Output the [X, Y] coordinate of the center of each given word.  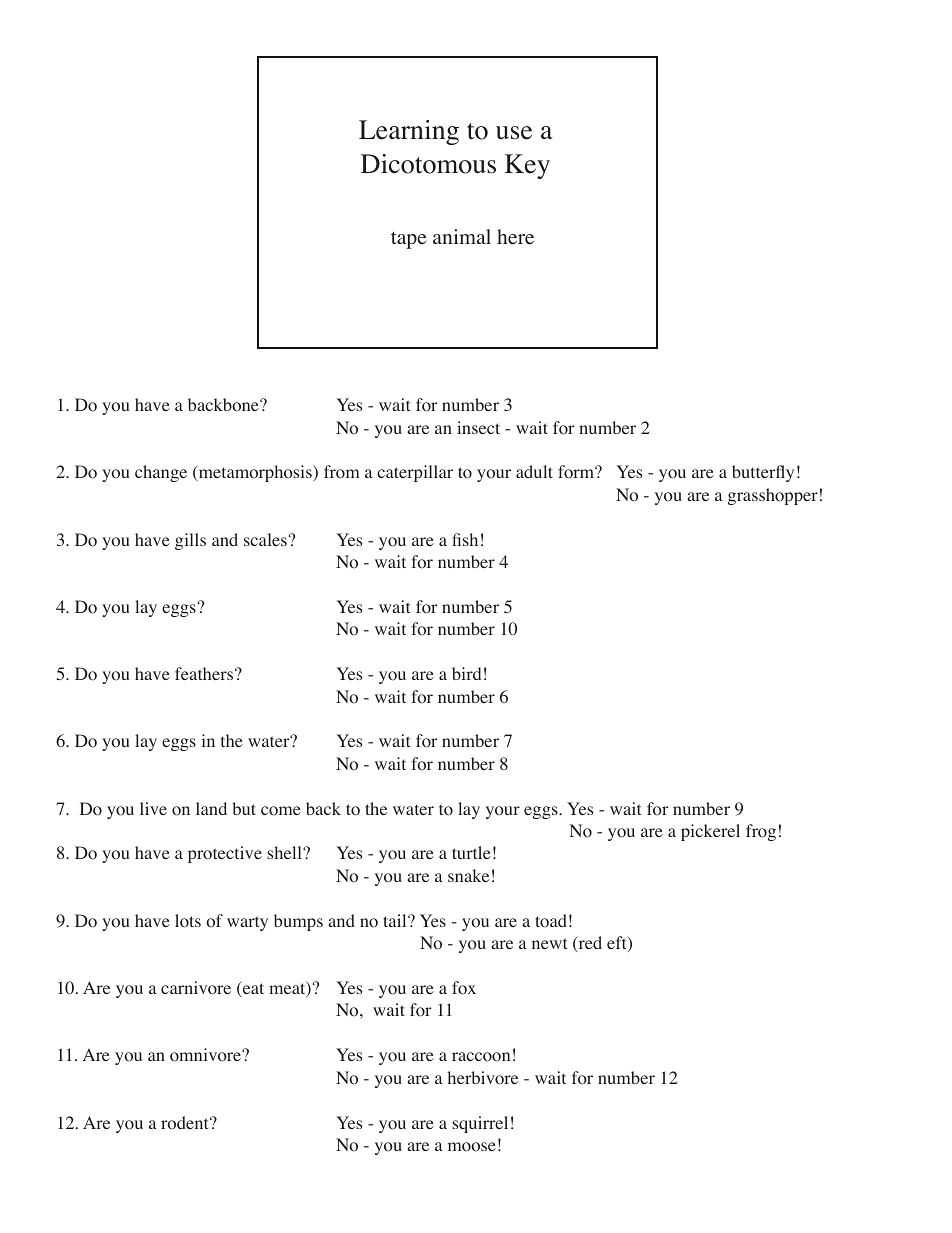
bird [466, 673]
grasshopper [773, 496]
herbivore [483, 1078]
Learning [409, 132]
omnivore [206, 1055]
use [514, 133]
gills [190, 541]
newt [549, 943]
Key [527, 166]
